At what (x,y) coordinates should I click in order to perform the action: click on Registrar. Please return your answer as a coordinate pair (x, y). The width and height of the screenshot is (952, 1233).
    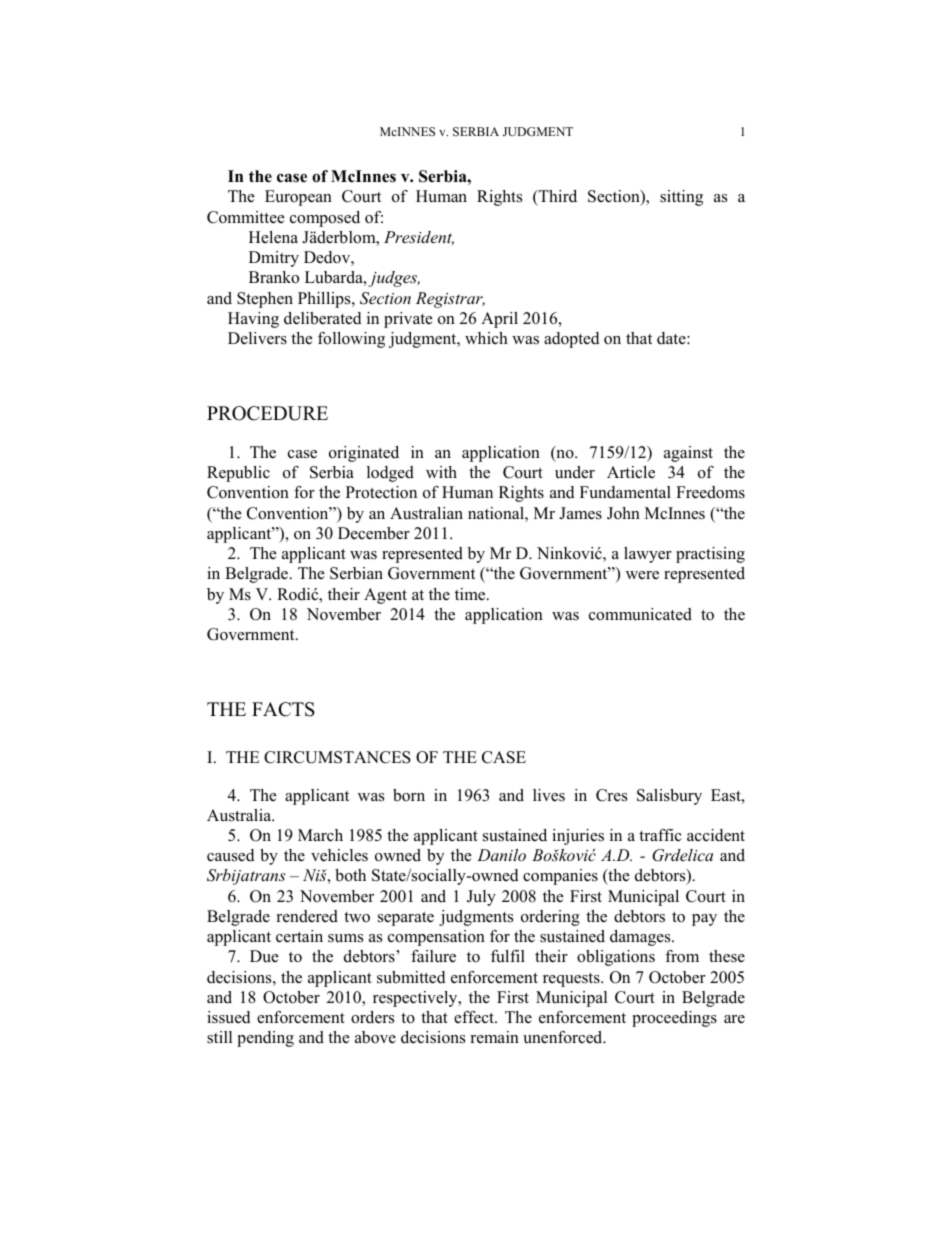
    Looking at the image, I should click on (450, 300).
